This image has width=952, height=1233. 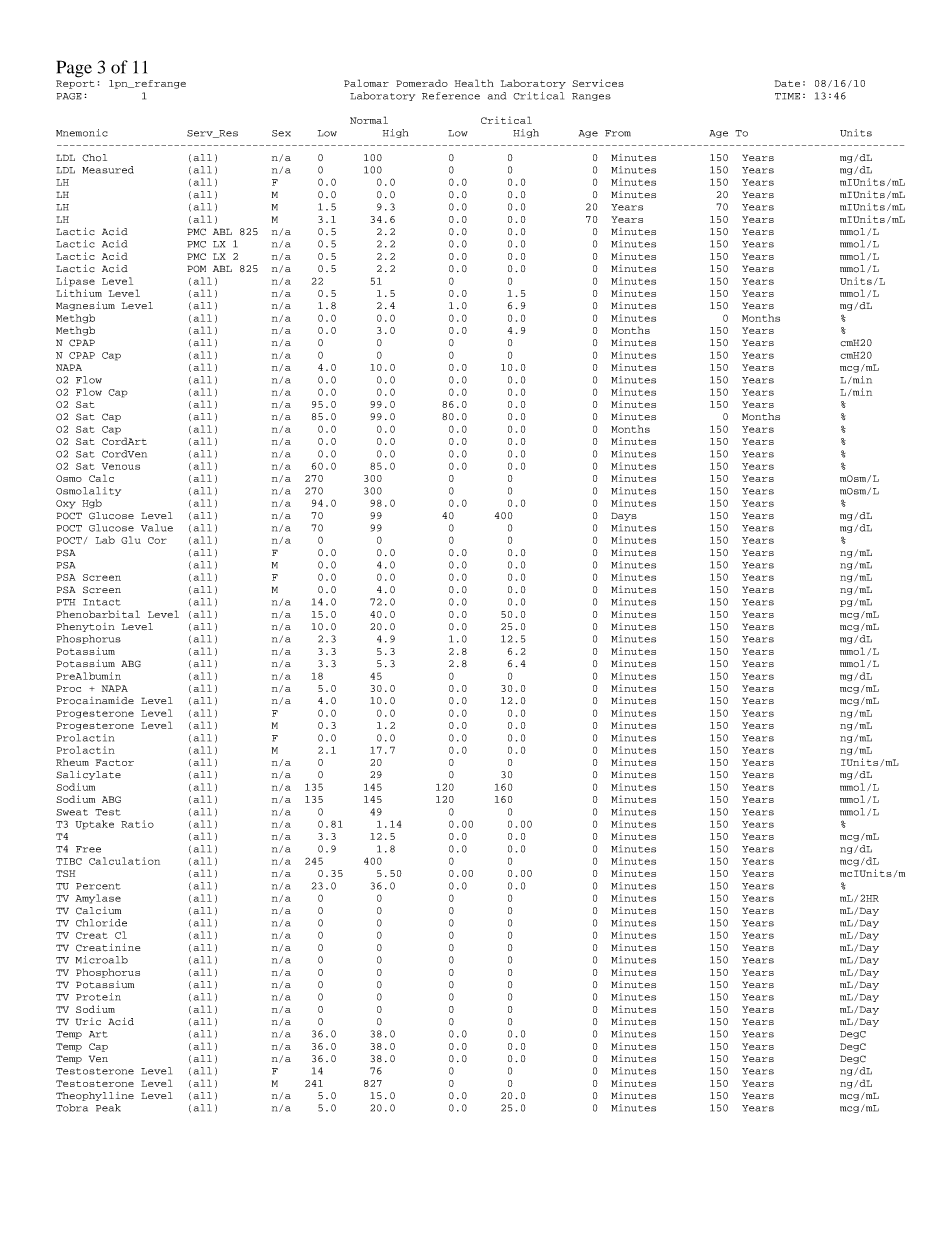 What do you see at coordinates (787, 96) in the image?
I see `TIME` at bounding box center [787, 96].
